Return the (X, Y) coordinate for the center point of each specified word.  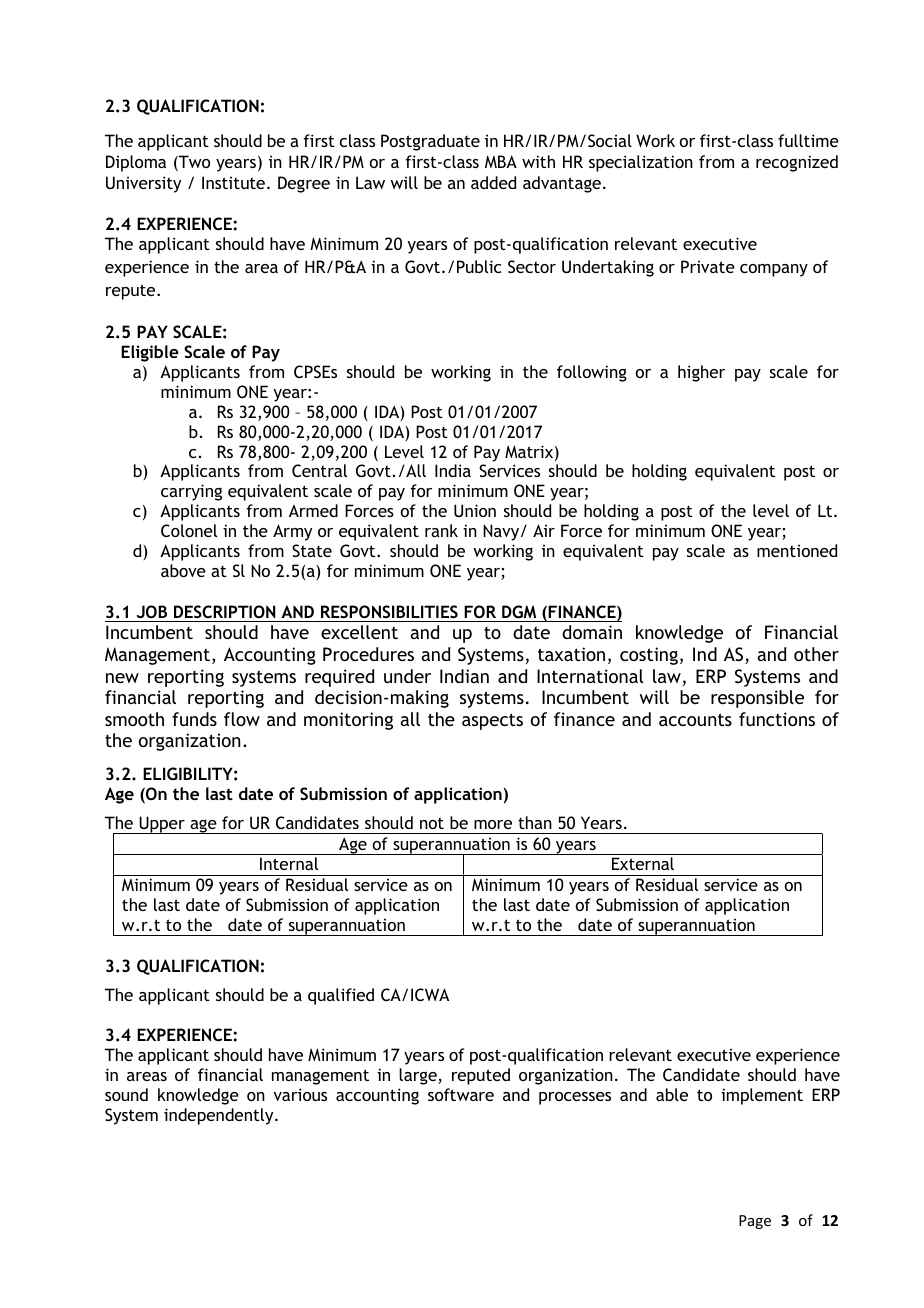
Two (193, 163)
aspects (492, 721)
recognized (797, 163)
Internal (289, 863)
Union (475, 510)
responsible (757, 699)
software (461, 1094)
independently (220, 1116)
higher (701, 373)
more (493, 824)
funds (194, 719)
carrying (191, 492)
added (493, 182)
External (643, 863)
